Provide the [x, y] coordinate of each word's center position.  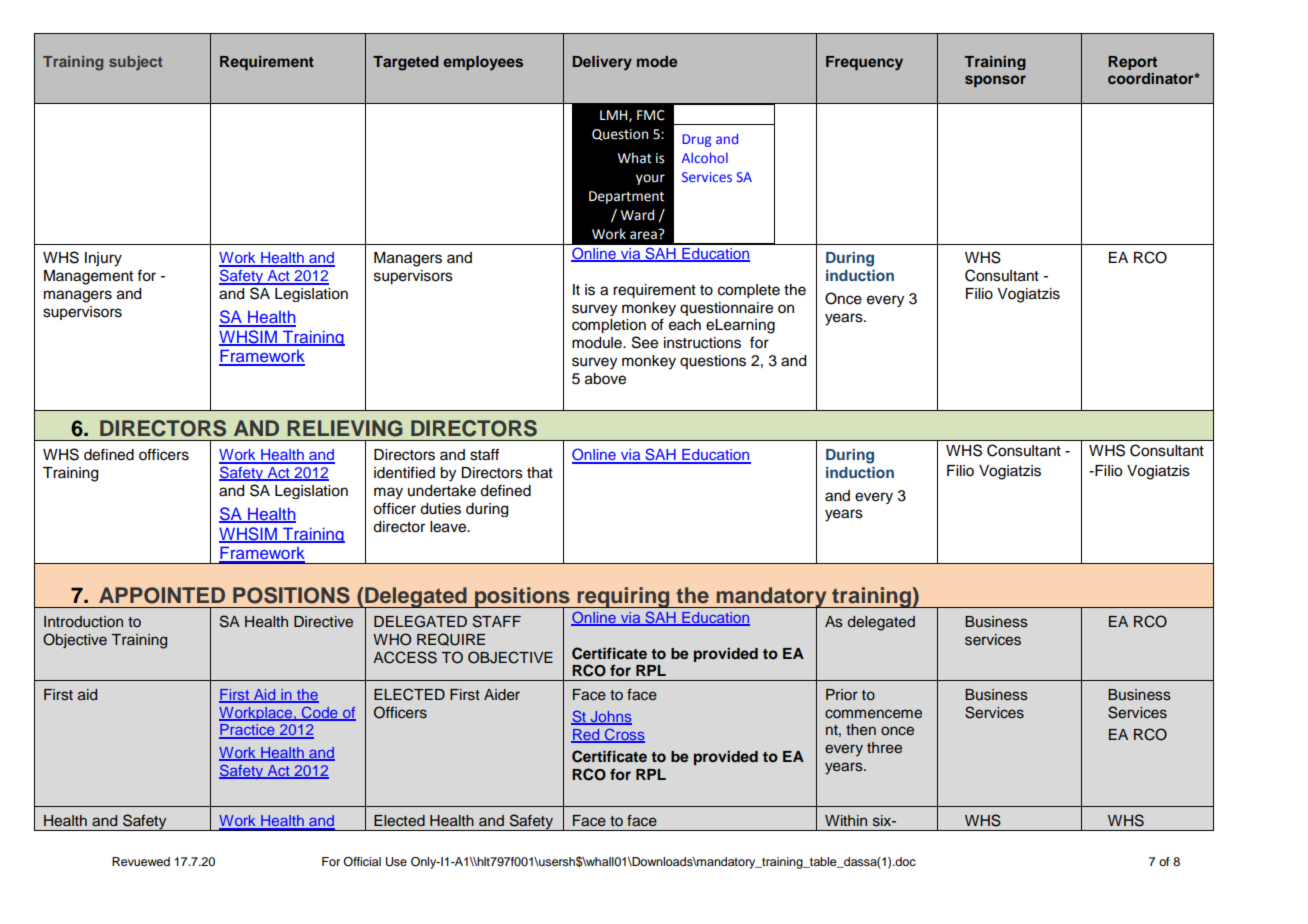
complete [749, 291]
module [598, 343]
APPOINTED [162, 595]
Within [846, 820]
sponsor [995, 81]
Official [362, 861]
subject [136, 63]
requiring [623, 597]
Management [88, 277]
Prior [842, 694]
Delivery [602, 63]
